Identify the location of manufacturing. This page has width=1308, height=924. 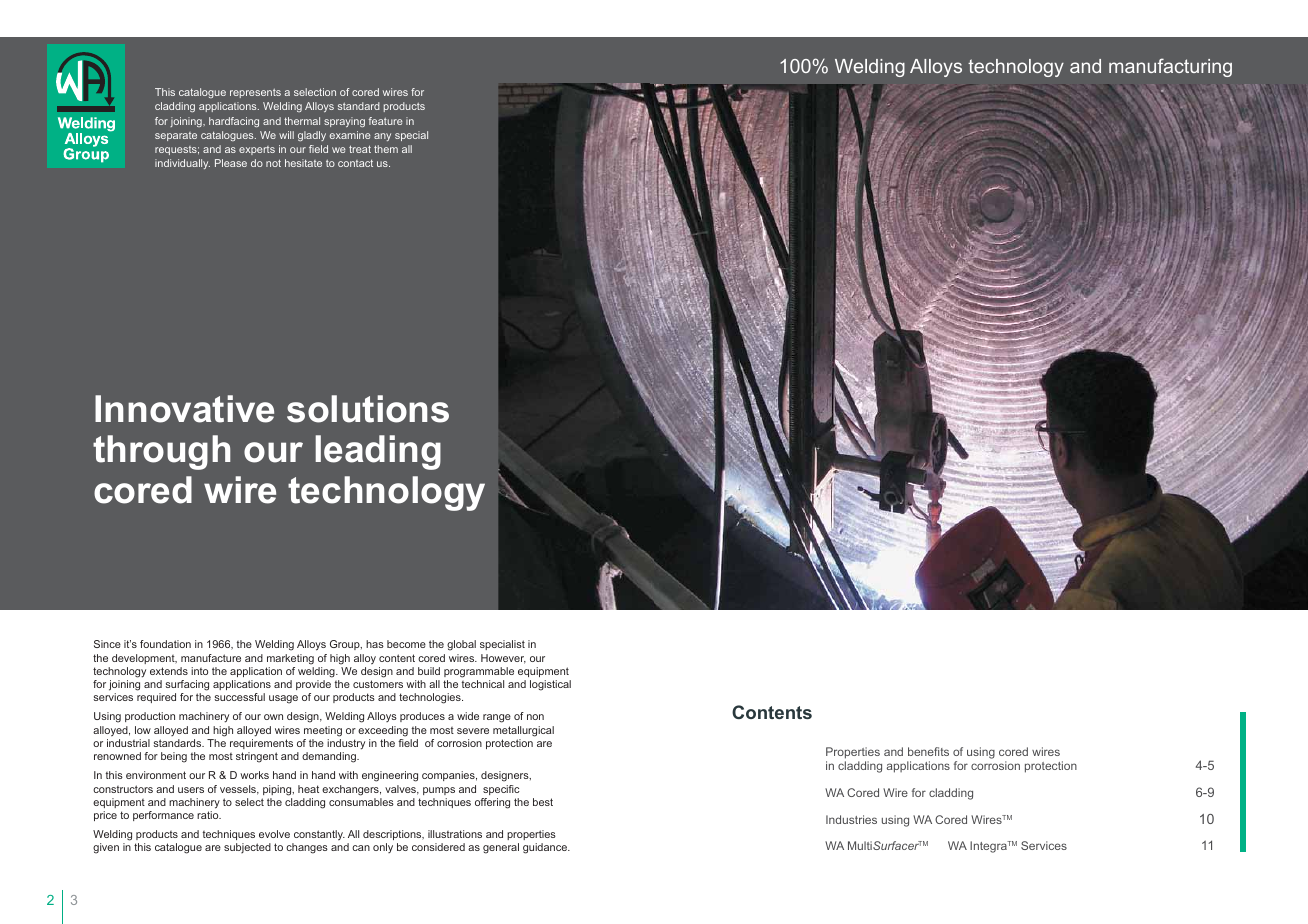
(1170, 67).
